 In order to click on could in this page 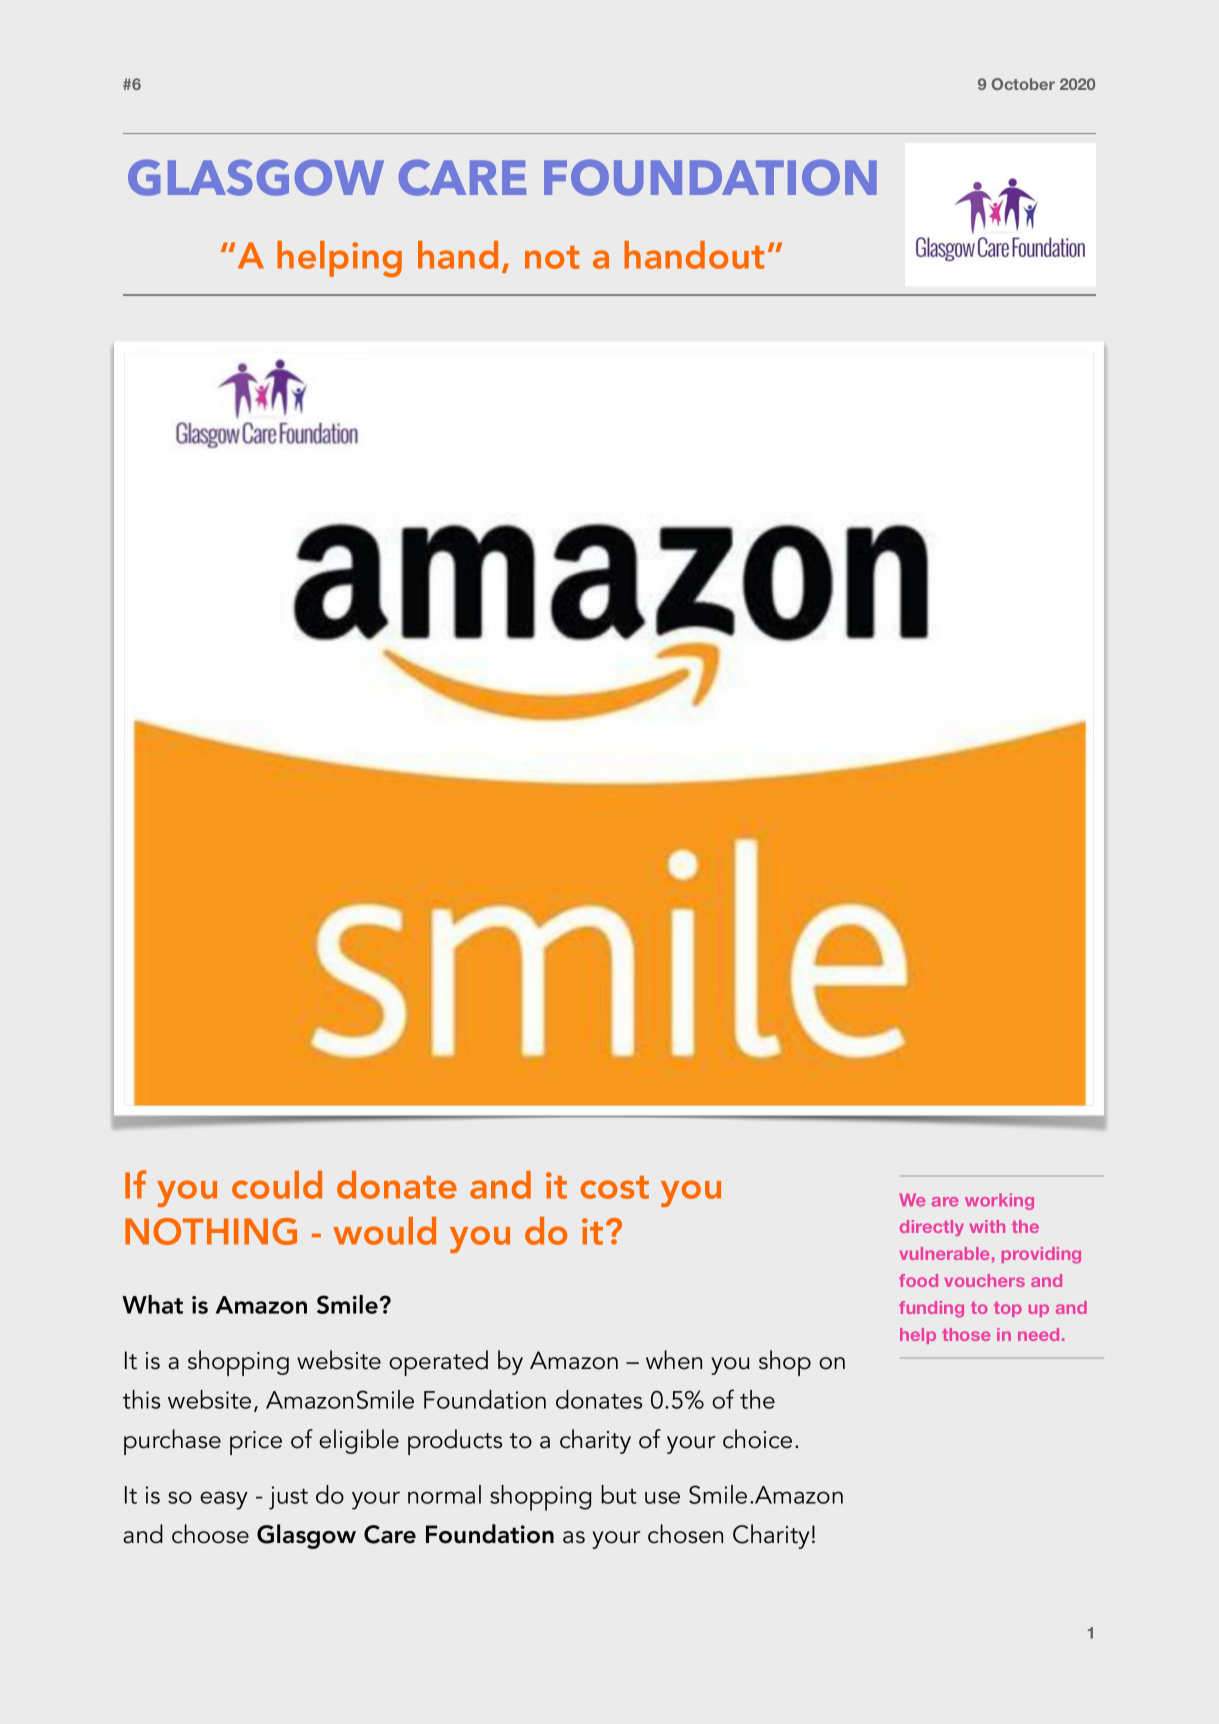, I will do `click(277, 1185)`.
